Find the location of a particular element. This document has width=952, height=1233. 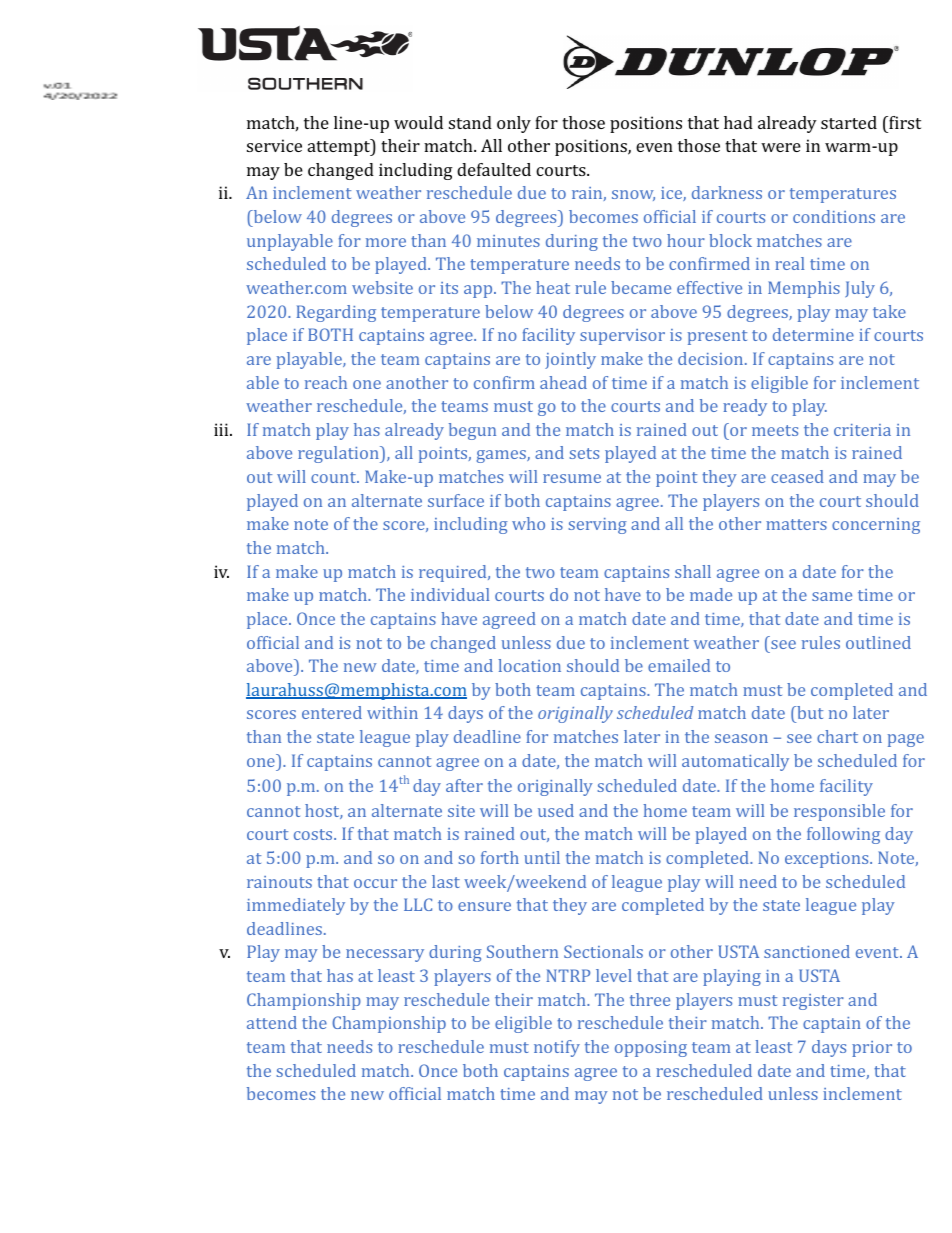

same is located at coordinates (832, 596).
